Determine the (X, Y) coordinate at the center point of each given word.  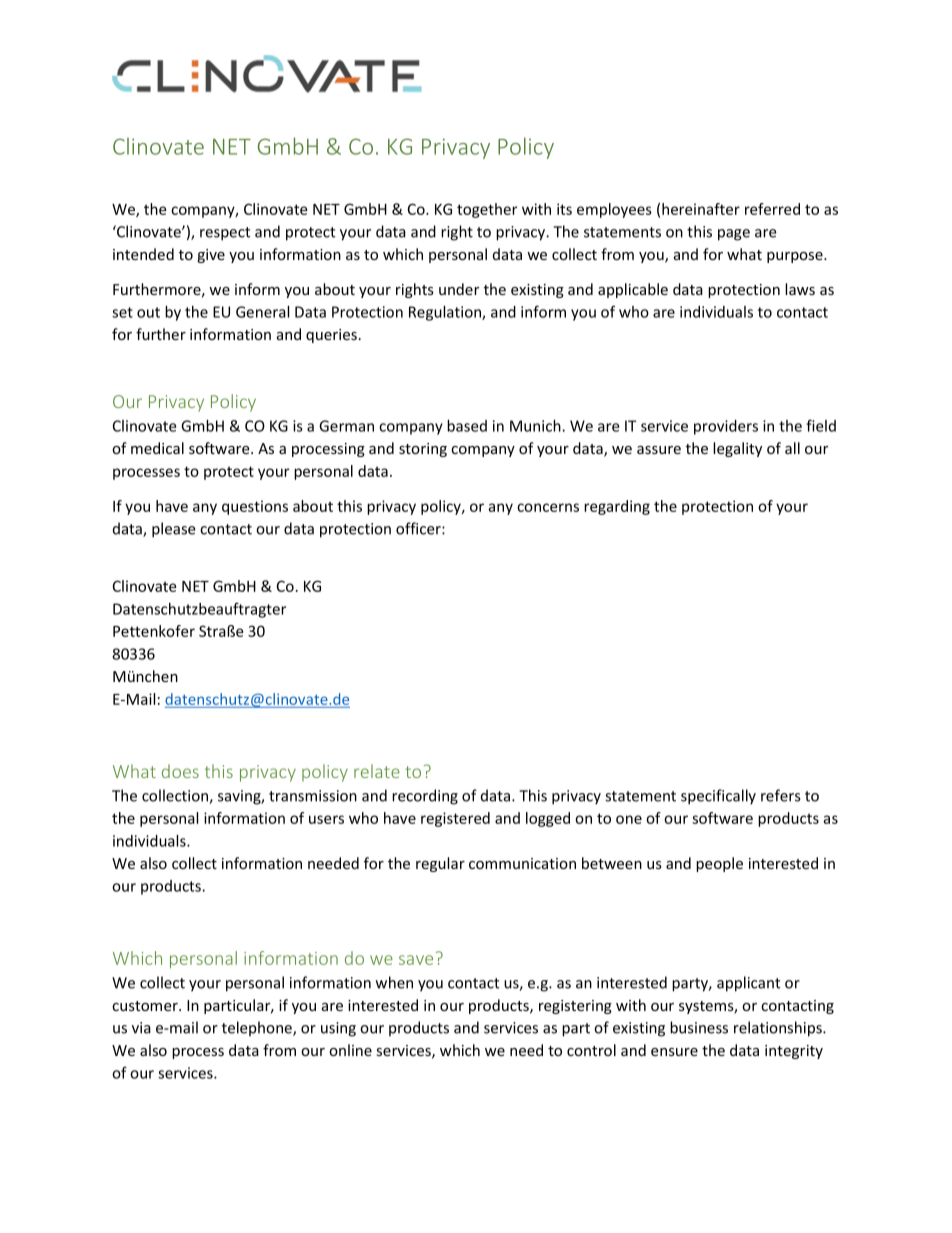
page (734, 235)
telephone (258, 1028)
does (180, 771)
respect (225, 234)
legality (737, 449)
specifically (718, 797)
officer (419, 528)
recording (425, 797)
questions (255, 507)
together (487, 210)
